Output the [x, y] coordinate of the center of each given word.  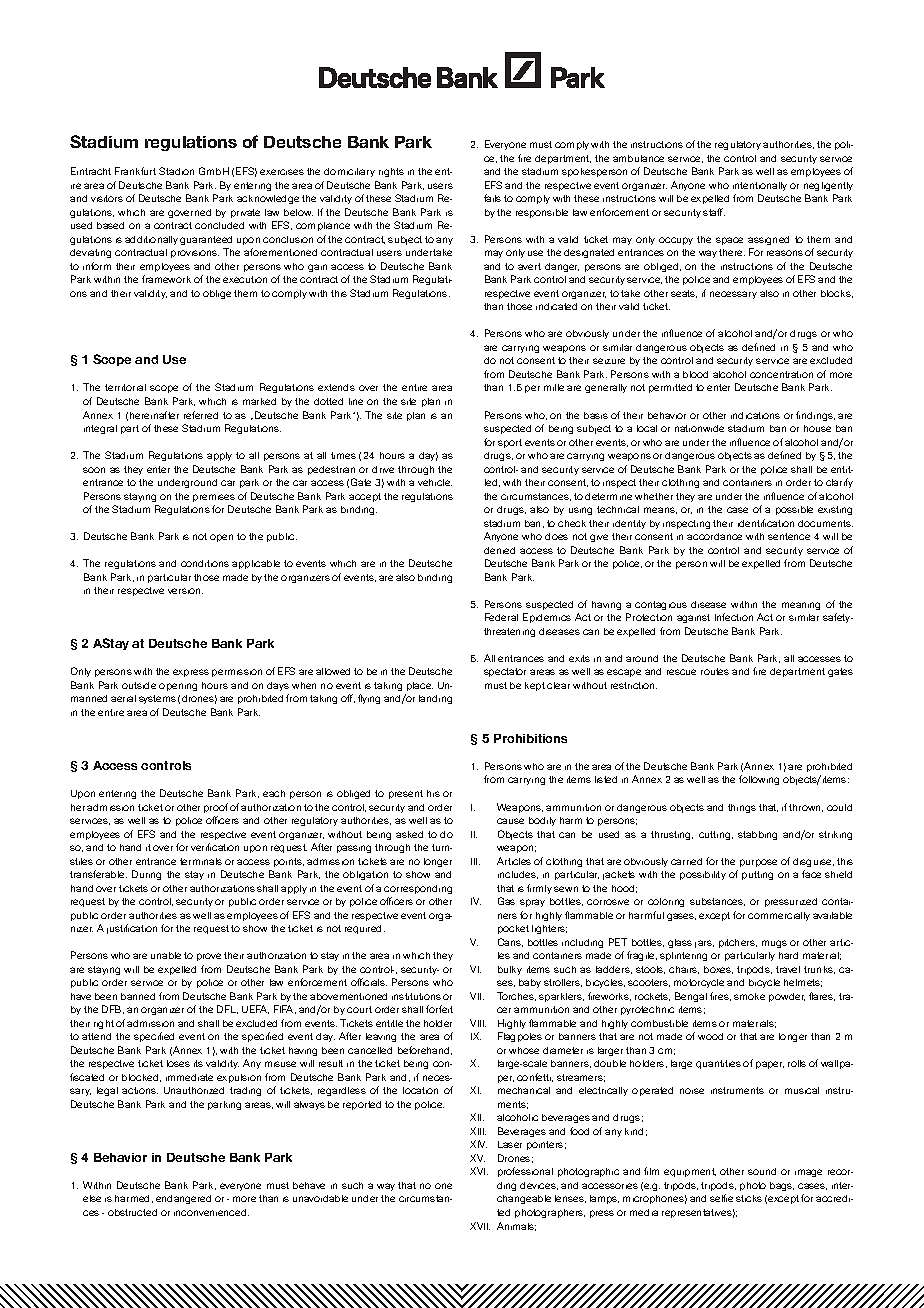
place [420, 686]
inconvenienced [211, 1212]
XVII [480, 1226]
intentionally [760, 186]
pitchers [738, 943]
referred [201, 415]
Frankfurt [135, 171]
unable [166, 955]
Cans [510, 942]
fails [492, 198]
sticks [749, 1198]
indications [755, 415]
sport [510, 443]
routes [715, 671]
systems [157, 699]
